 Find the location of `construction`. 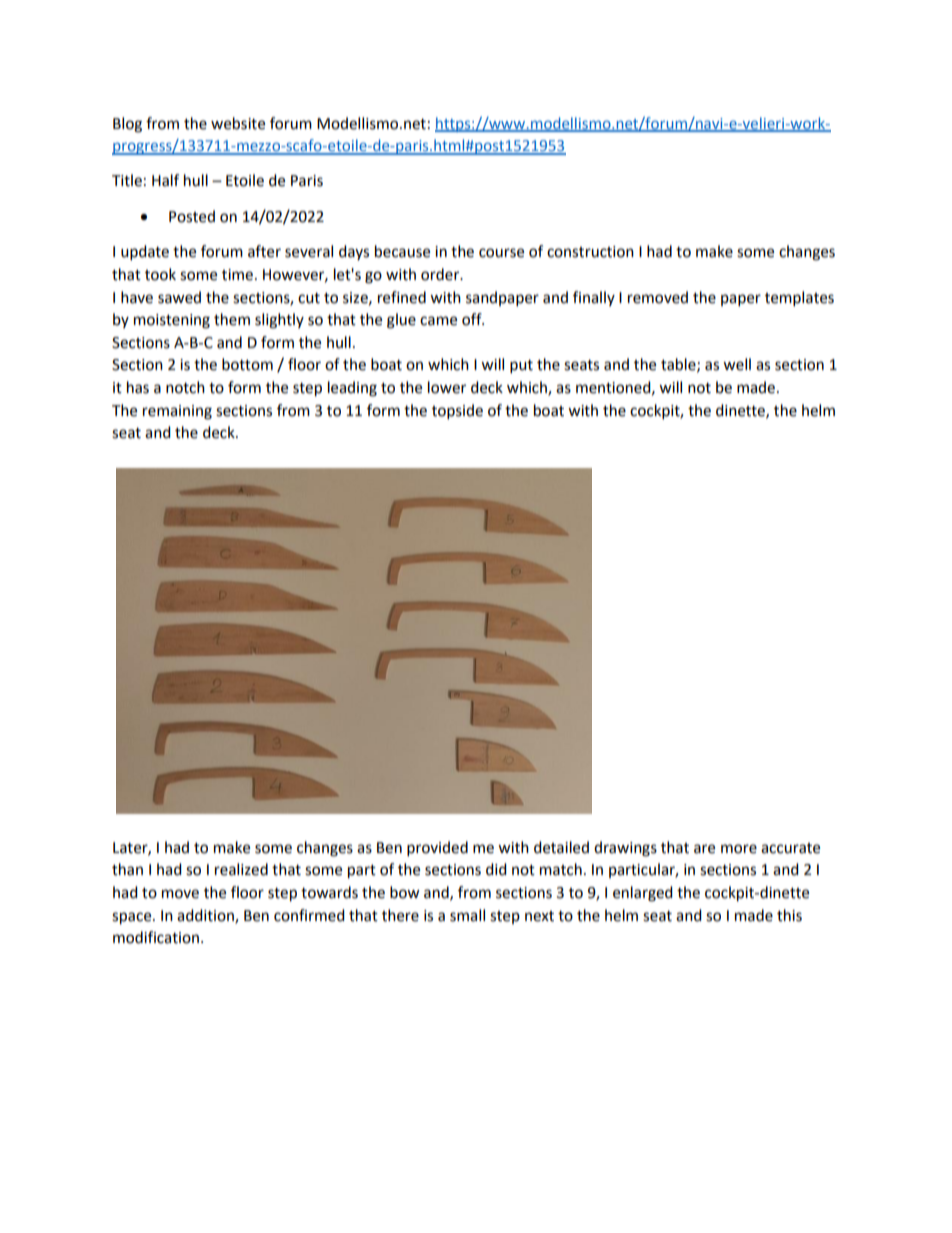

construction is located at coordinates (590, 252).
